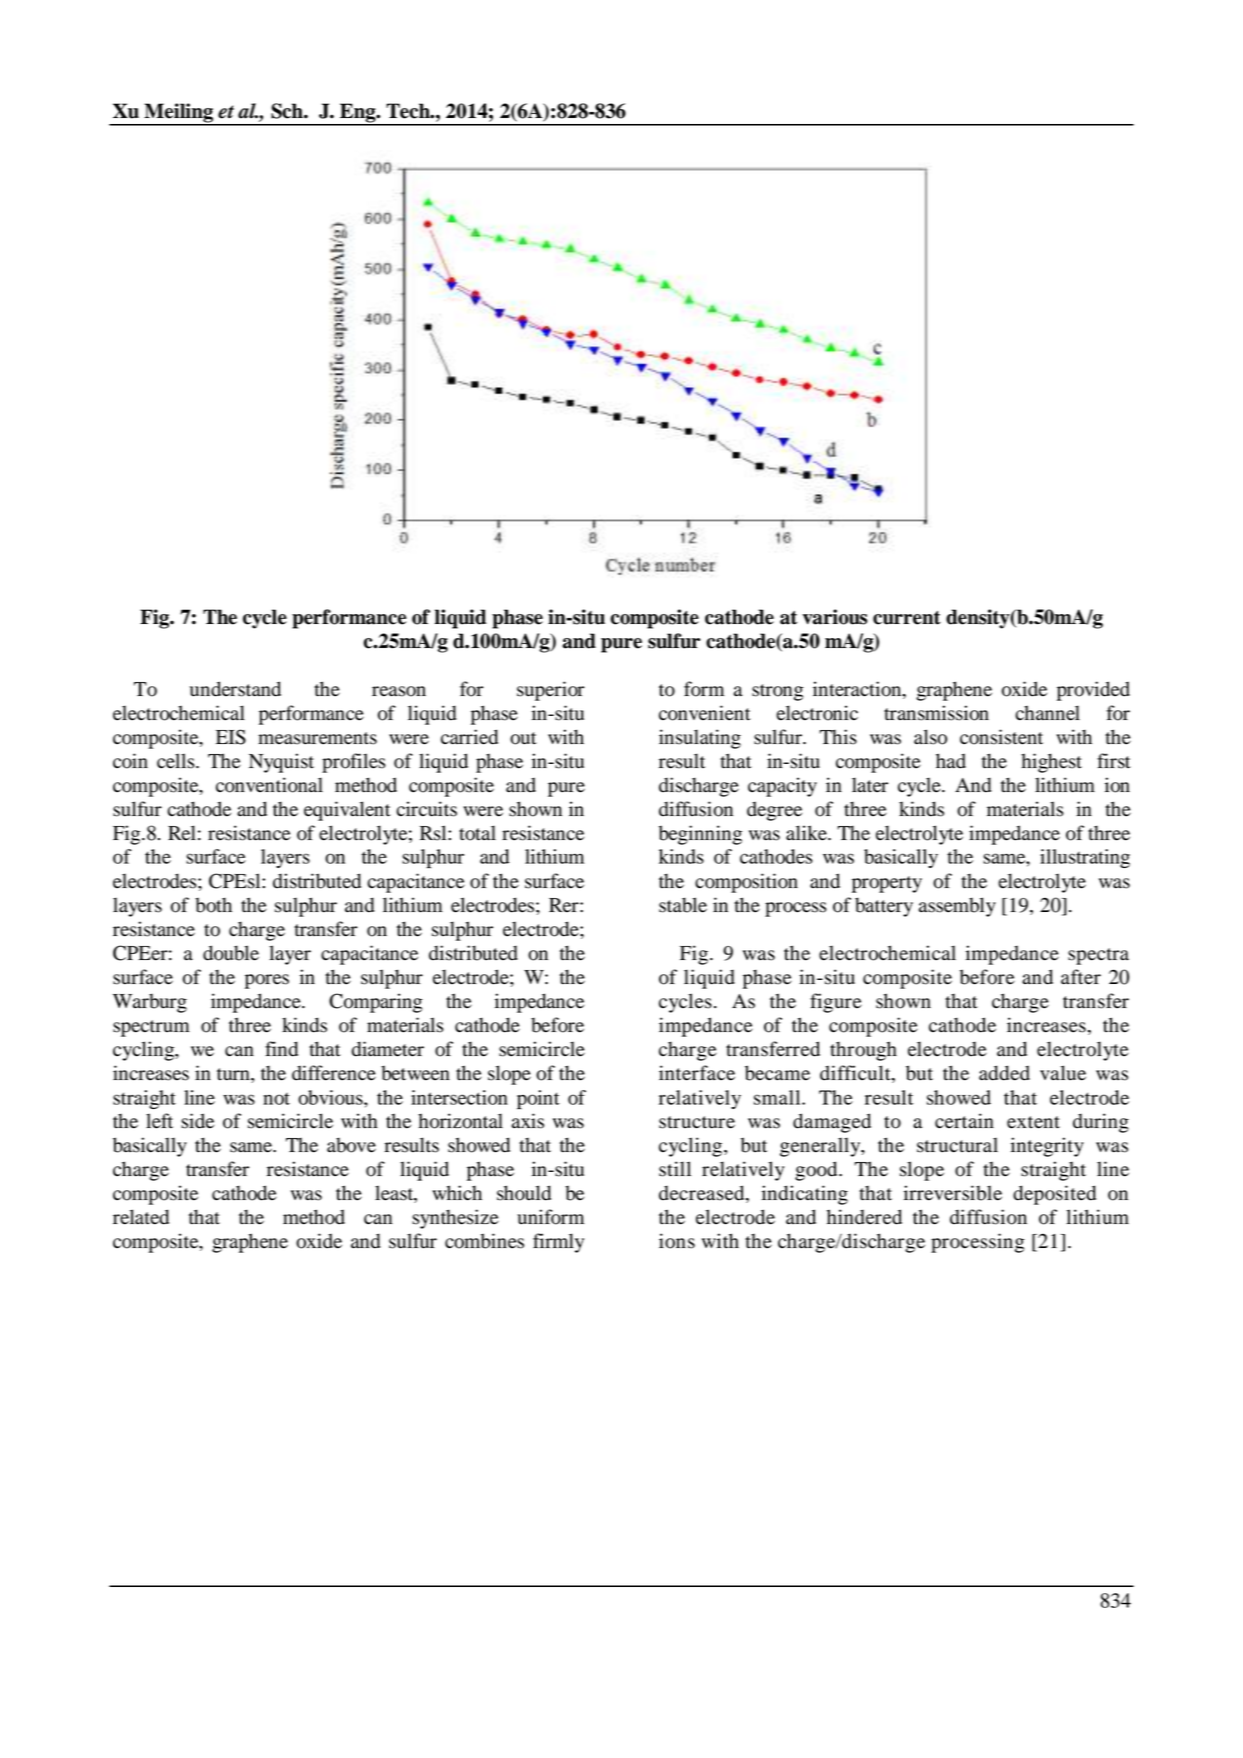 This image has width=1243, height=1758. I want to click on understand, so click(235, 689).
